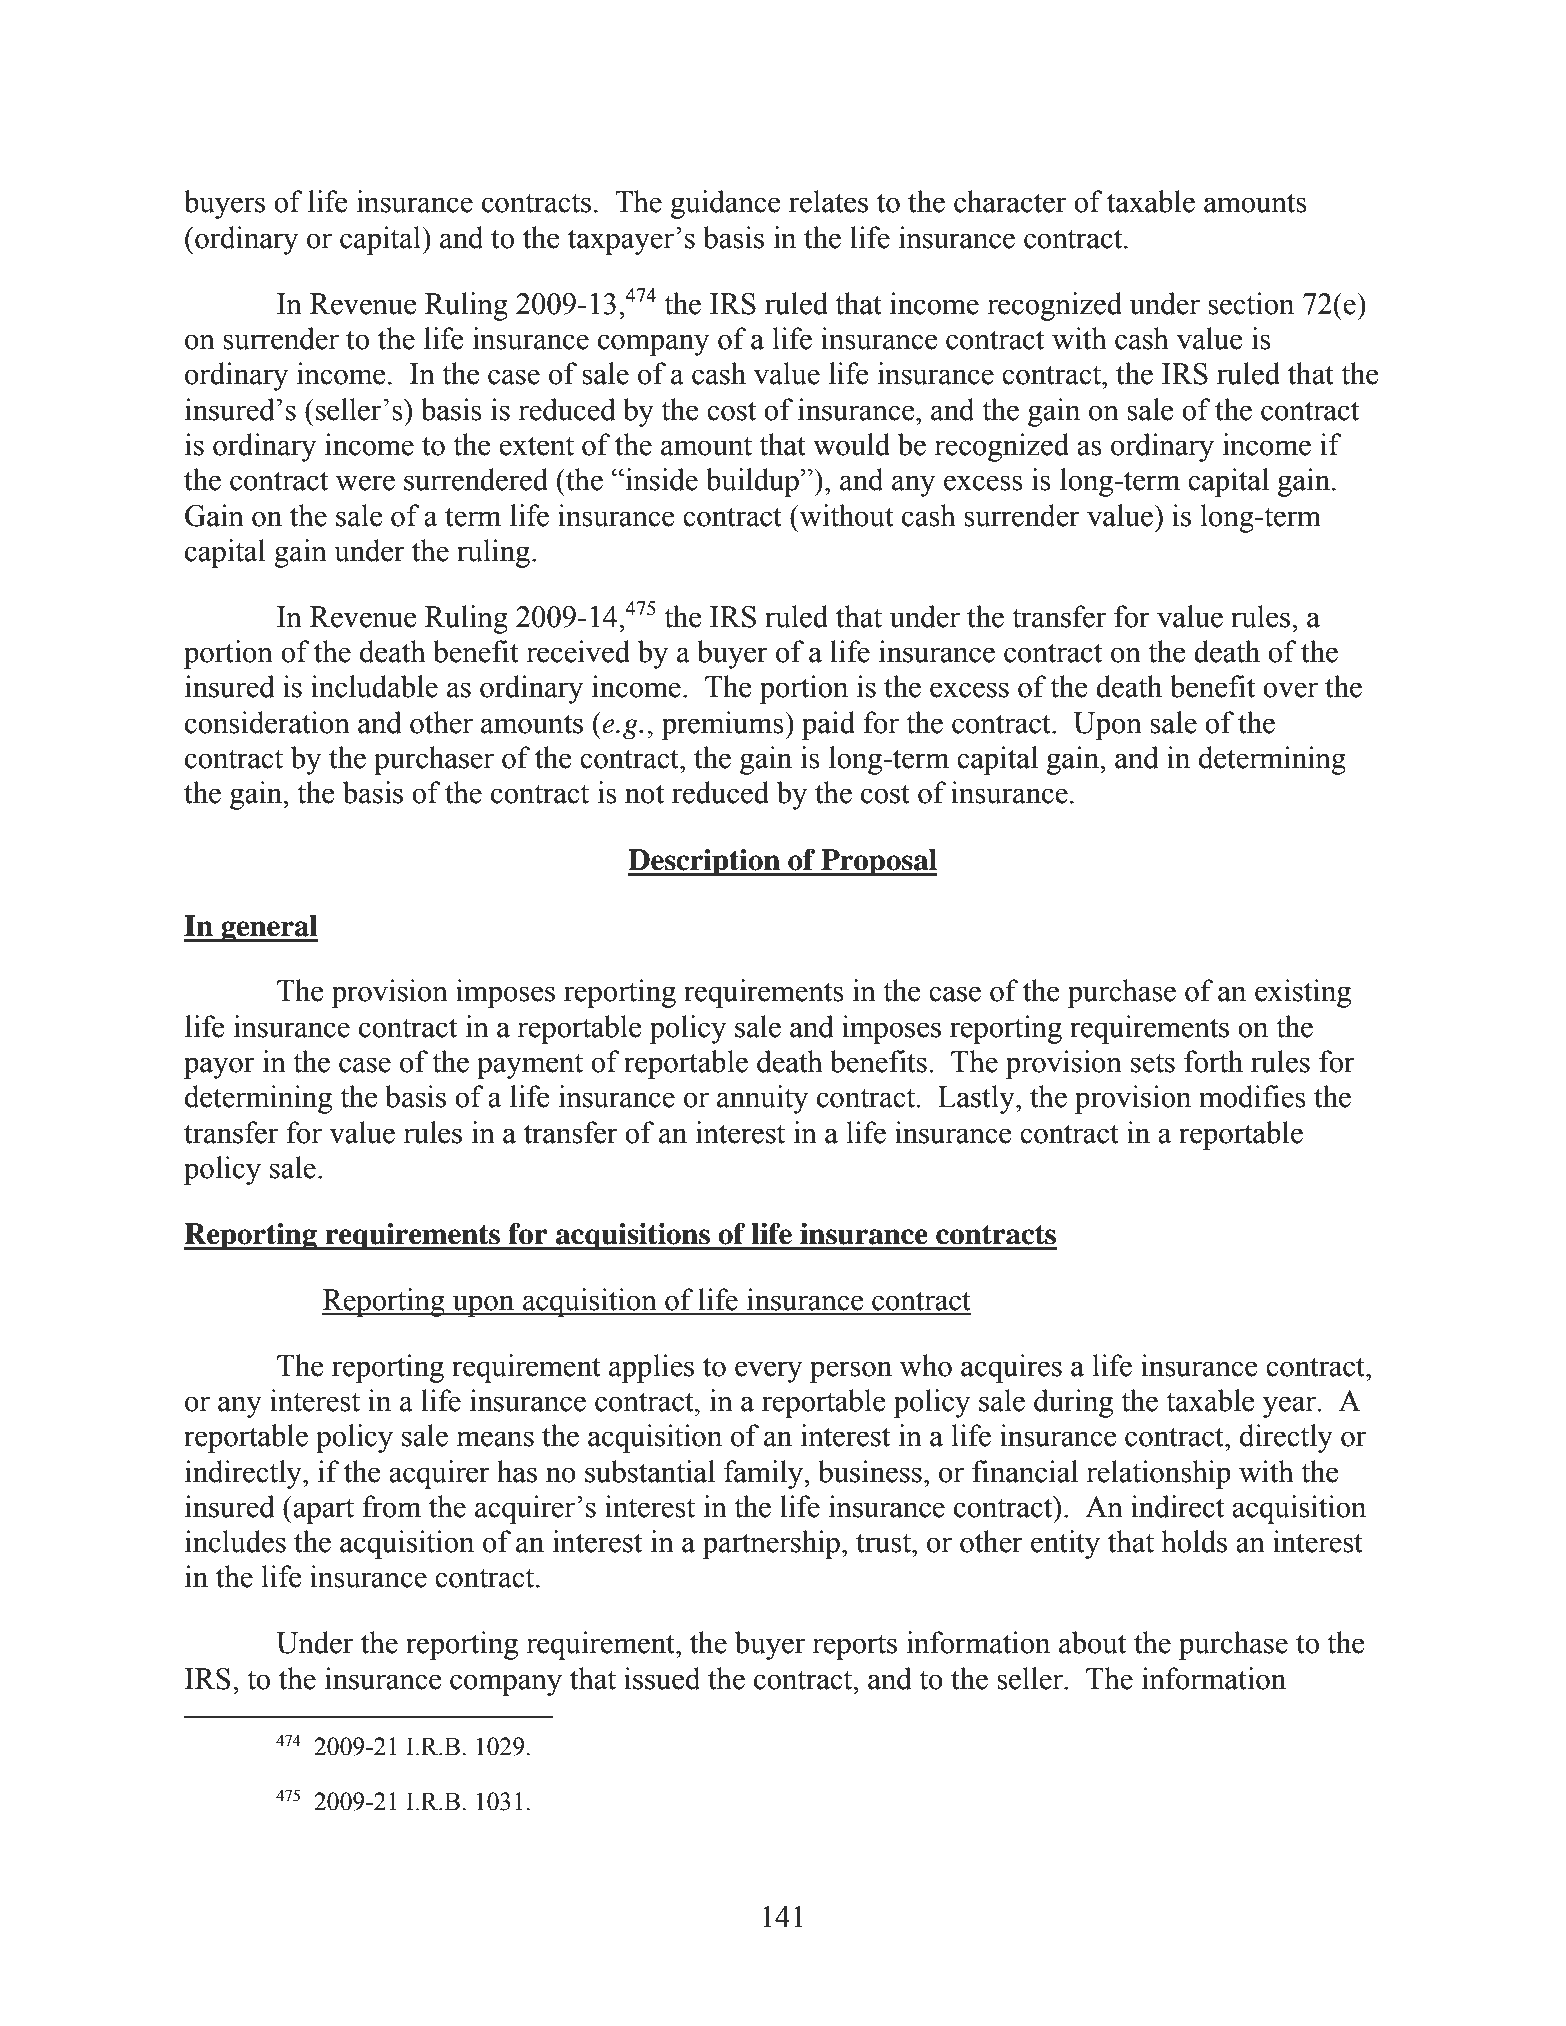  What do you see at coordinates (1252, 1096) in the document?
I see `modifies` at bounding box center [1252, 1096].
